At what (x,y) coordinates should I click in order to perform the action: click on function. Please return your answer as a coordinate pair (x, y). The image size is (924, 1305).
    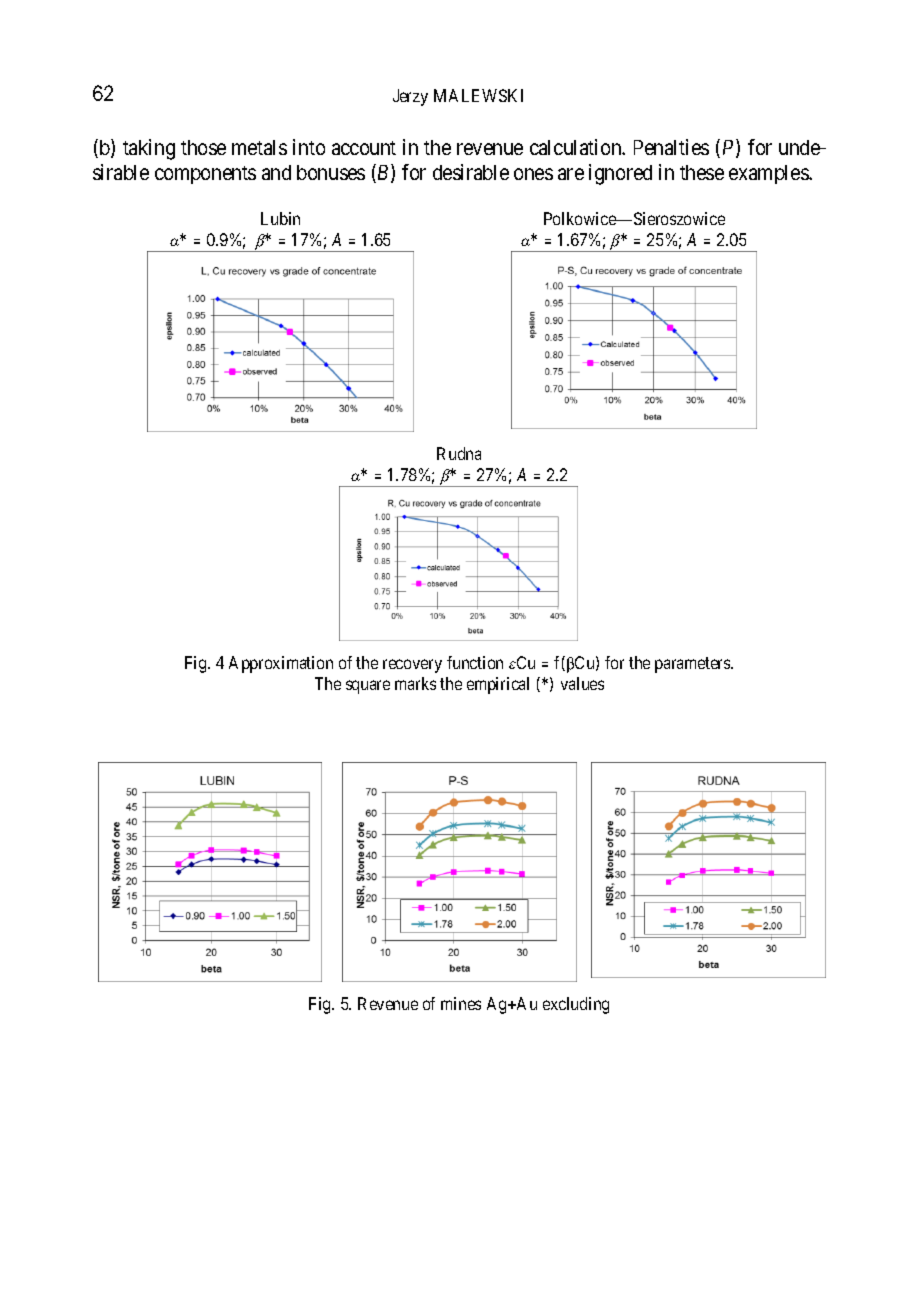
    Looking at the image, I should click on (475, 662).
